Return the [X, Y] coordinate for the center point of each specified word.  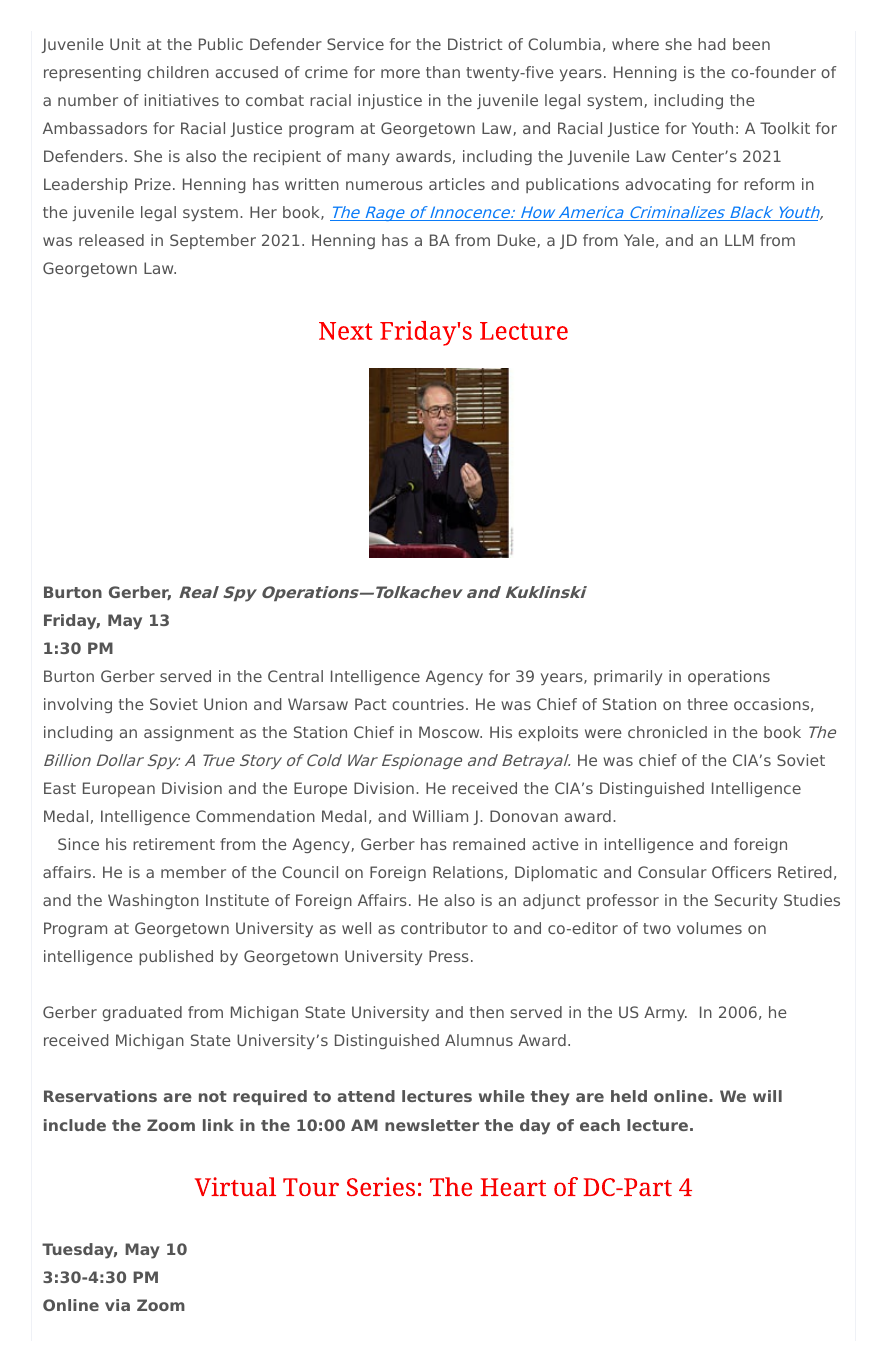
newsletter [432, 1125]
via [117, 1305]
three [707, 704]
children [178, 72]
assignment [189, 733]
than [443, 72]
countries [428, 704]
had [711, 44]
